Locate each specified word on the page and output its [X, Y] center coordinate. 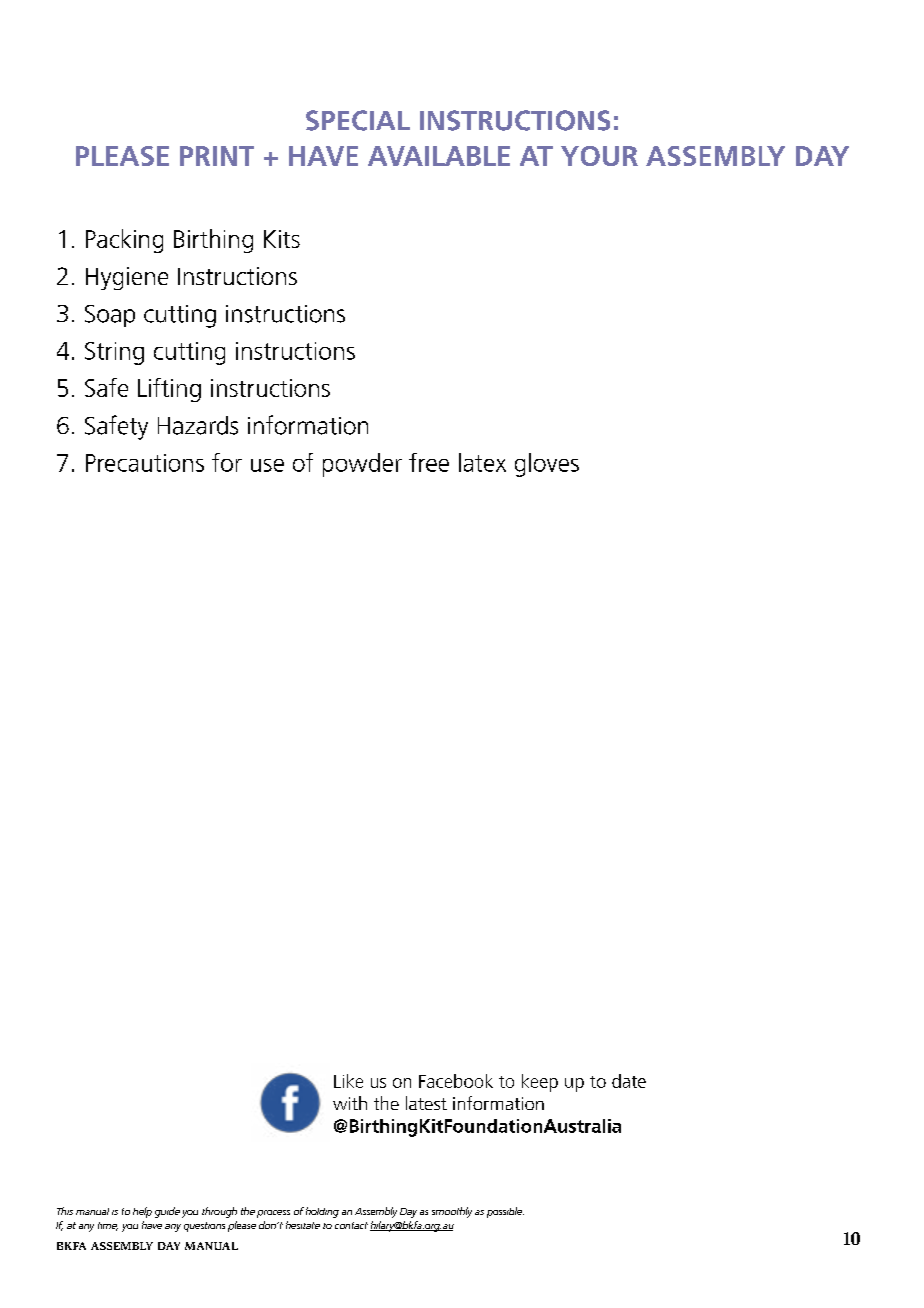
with [350, 1103]
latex [482, 462]
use [267, 465]
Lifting [169, 390]
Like [348, 1081]
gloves [547, 465]
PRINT [217, 156]
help [142, 1212]
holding [322, 1212]
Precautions [145, 463]
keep [540, 1083]
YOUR [599, 156]
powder [362, 465]
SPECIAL [358, 120]
